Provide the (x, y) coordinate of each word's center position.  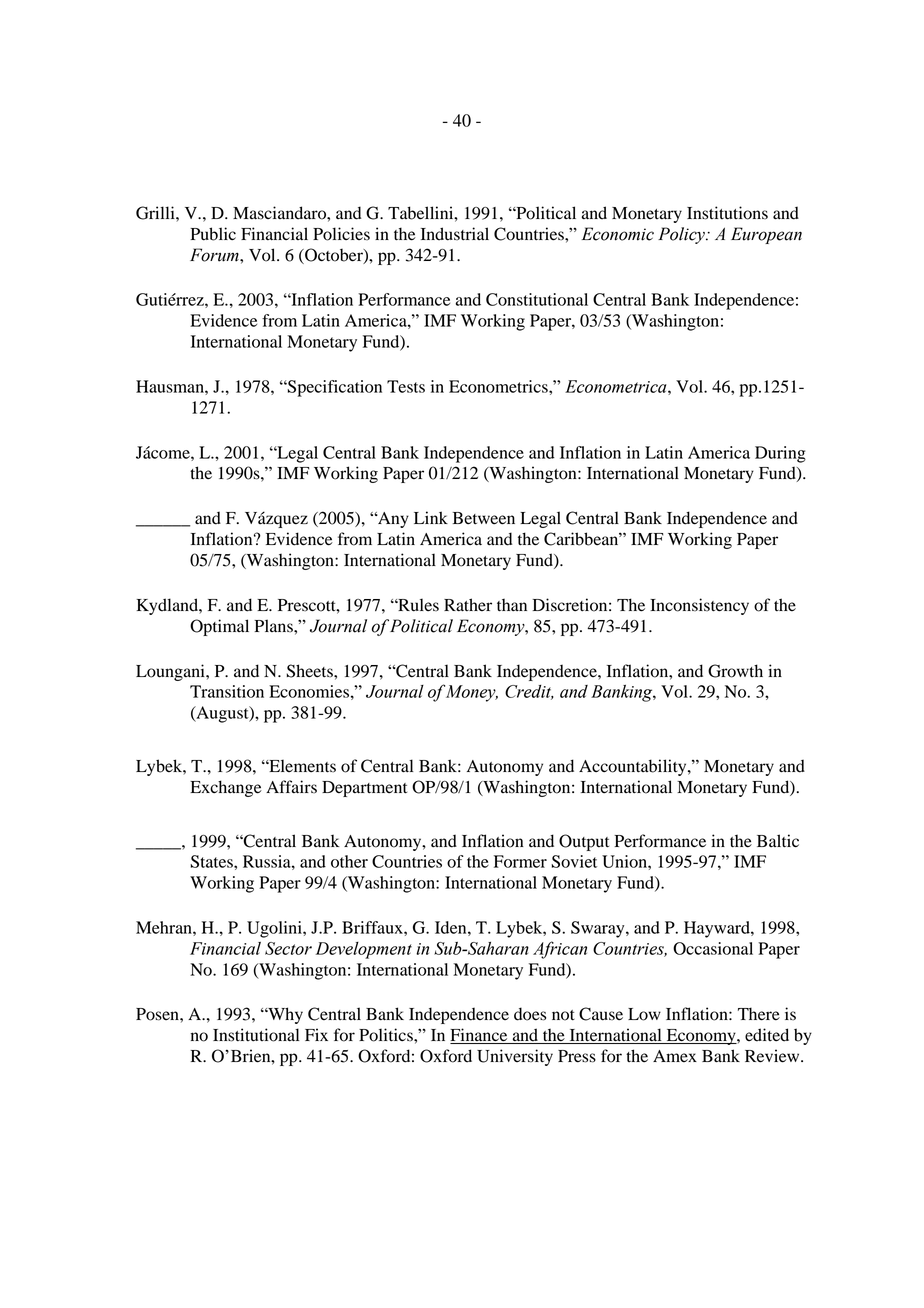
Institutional (256, 1035)
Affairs (291, 787)
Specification (334, 388)
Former (520, 861)
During (780, 454)
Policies (341, 234)
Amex (675, 1056)
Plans (274, 626)
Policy (682, 235)
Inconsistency (699, 606)
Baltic (778, 841)
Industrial (455, 234)
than (512, 605)
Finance (480, 1036)
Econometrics (499, 386)
